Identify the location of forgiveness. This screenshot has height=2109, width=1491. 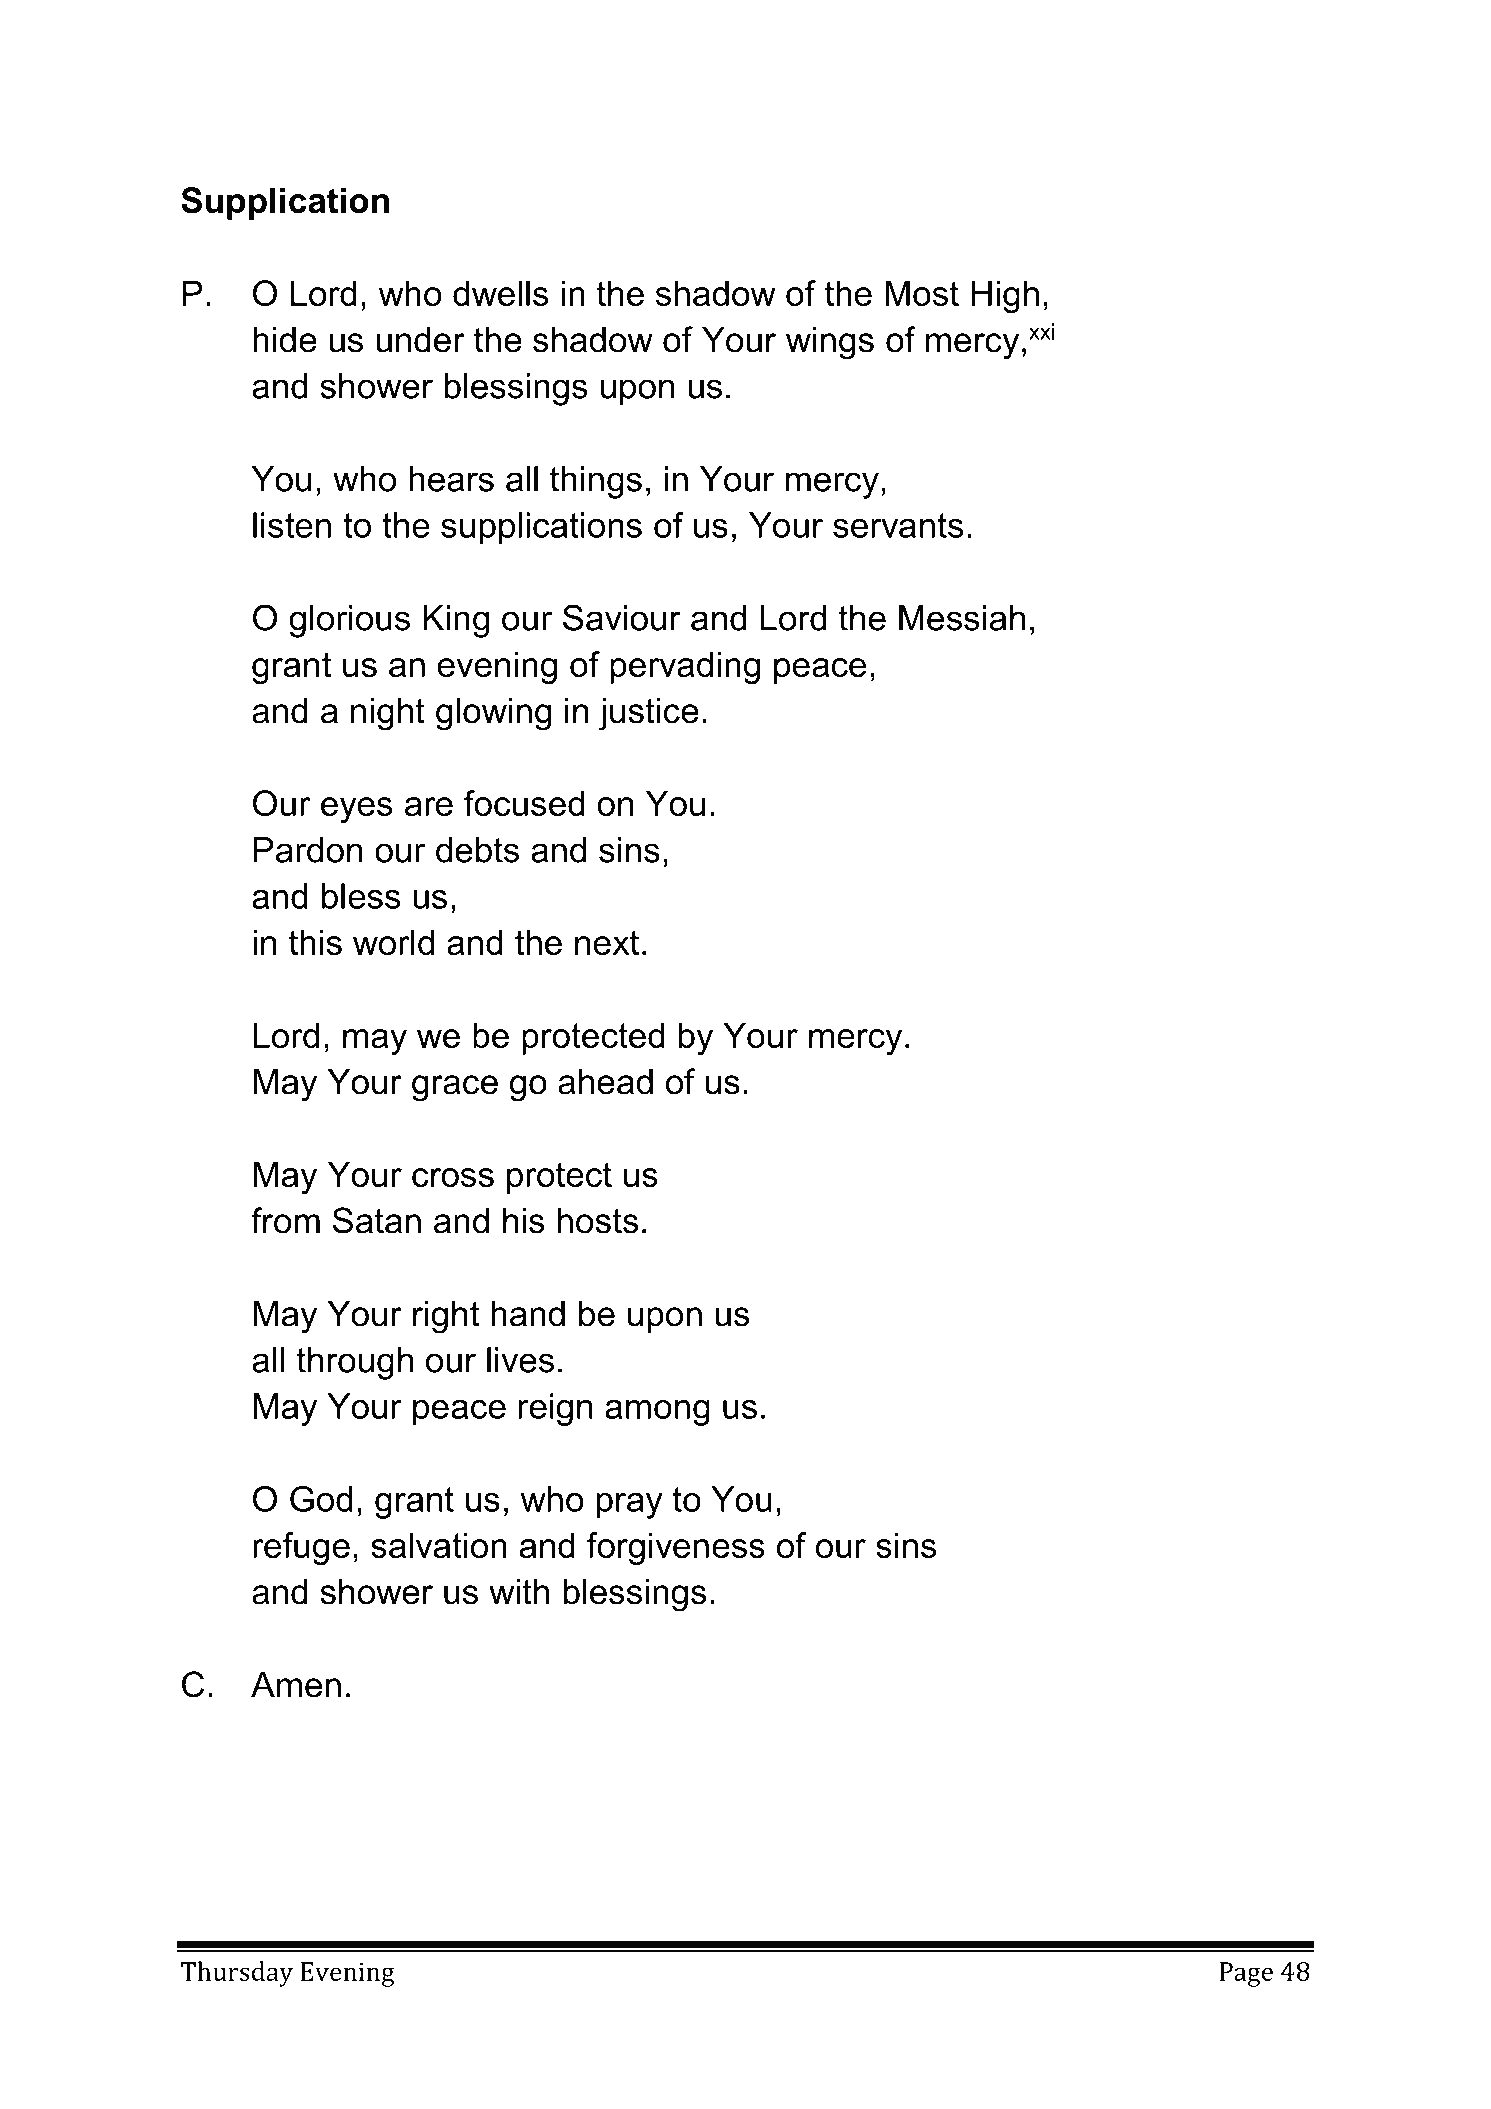
(676, 1548).
